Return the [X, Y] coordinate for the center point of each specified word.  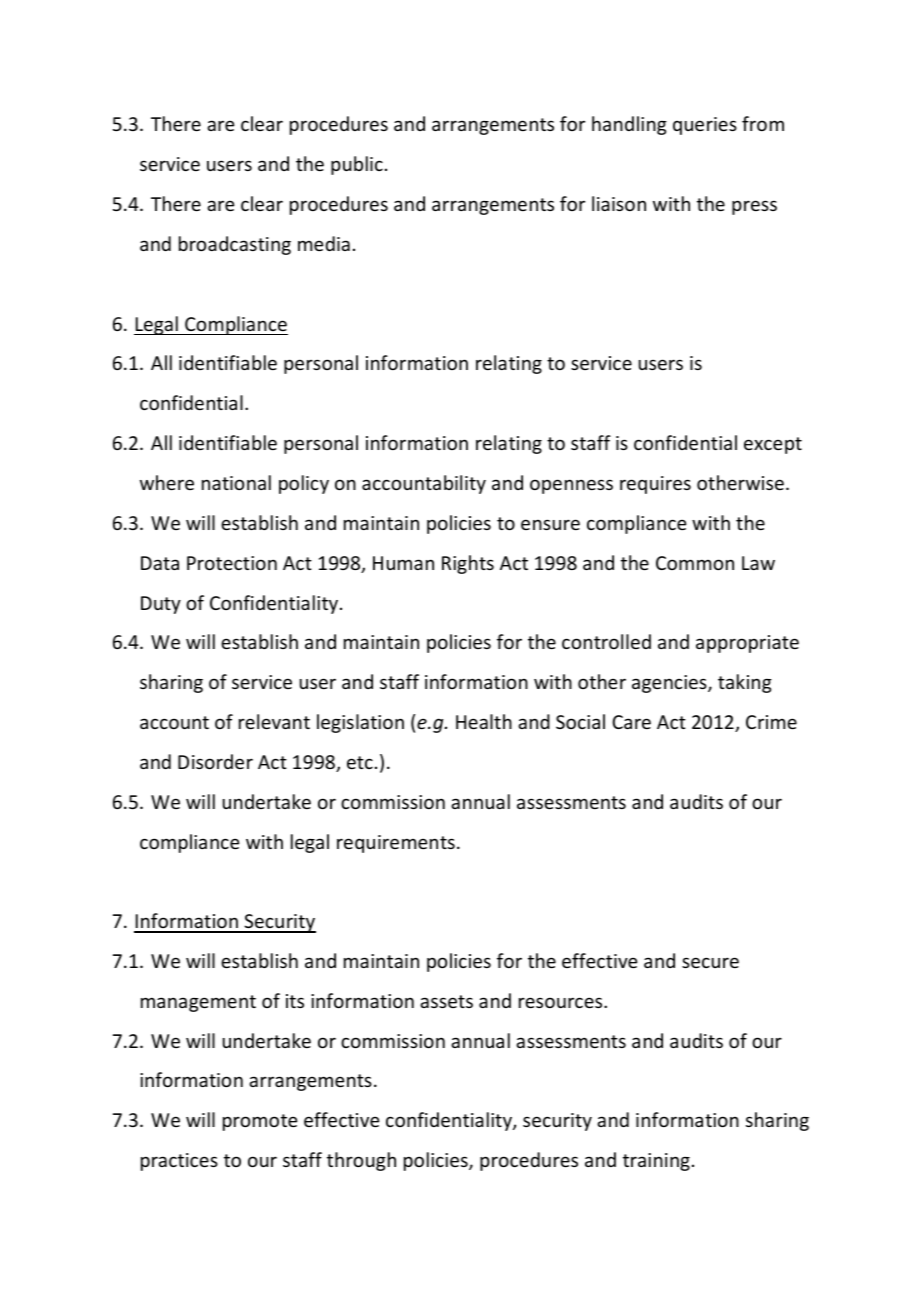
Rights [468, 564]
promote [260, 1122]
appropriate [747, 644]
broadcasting [235, 245]
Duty [161, 605]
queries [705, 126]
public [357, 165]
